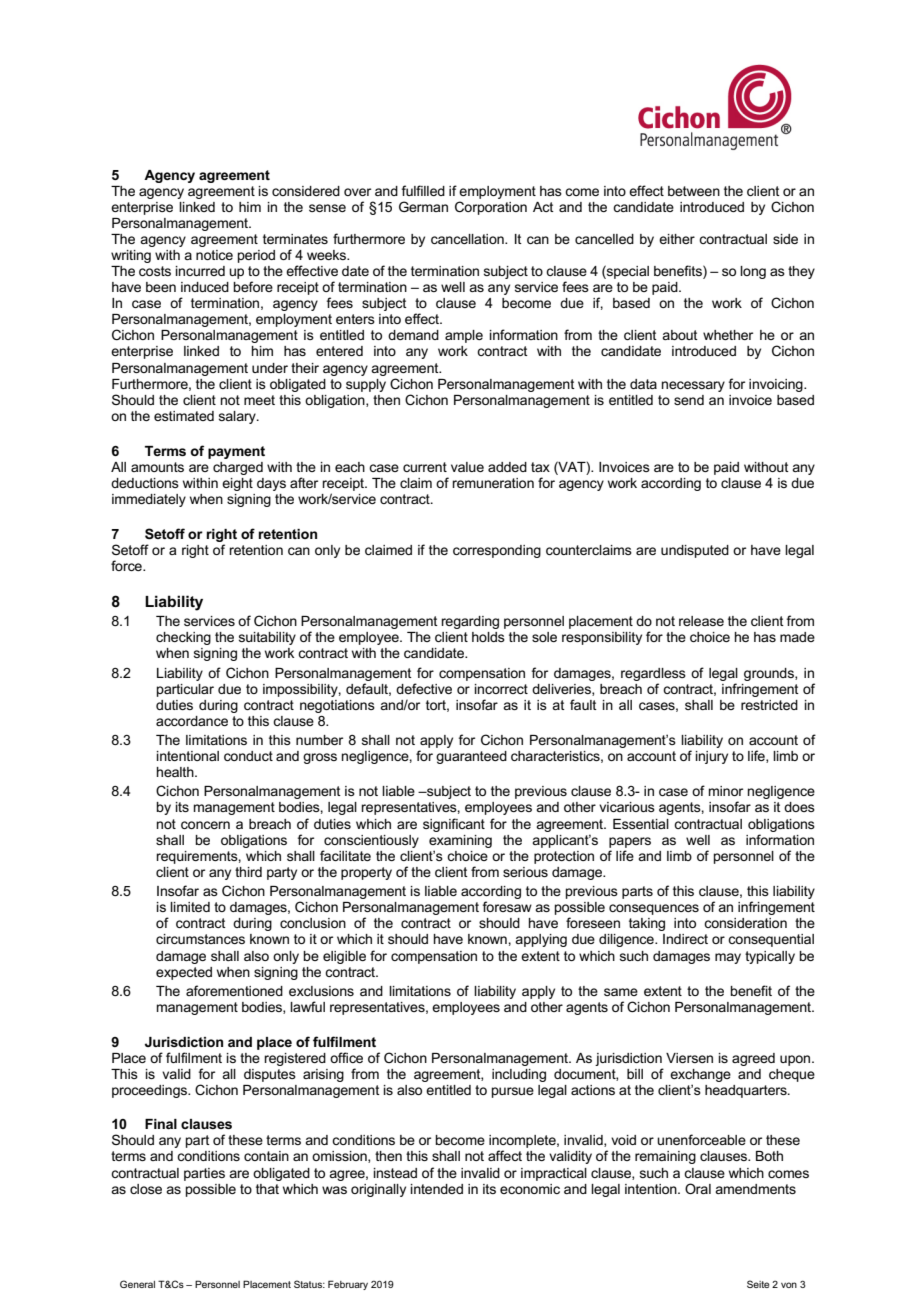 The width and height of the screenshot is (924, 1308). Describe the element at coordinates (471, 757) in the screenshot. I see `guaranteed` at that location.
